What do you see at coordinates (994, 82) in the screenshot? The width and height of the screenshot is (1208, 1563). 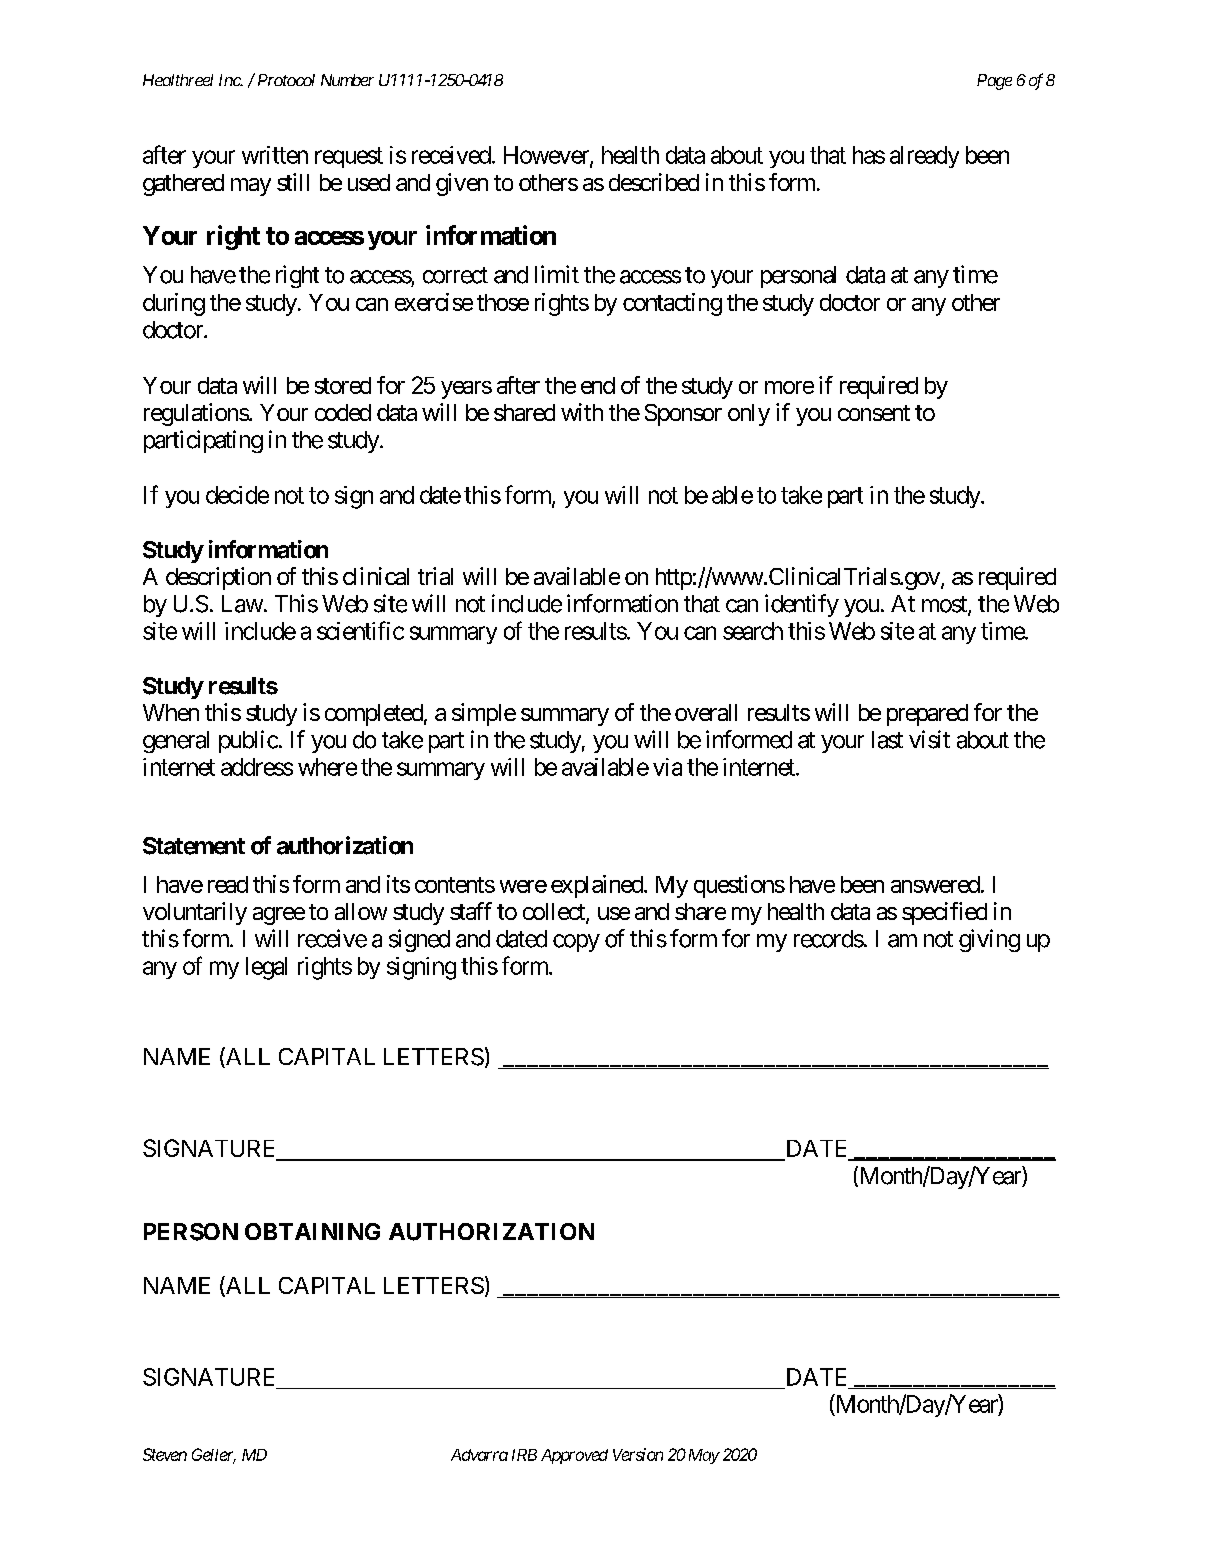 I see `Page` at bounding box center [994, 82].
